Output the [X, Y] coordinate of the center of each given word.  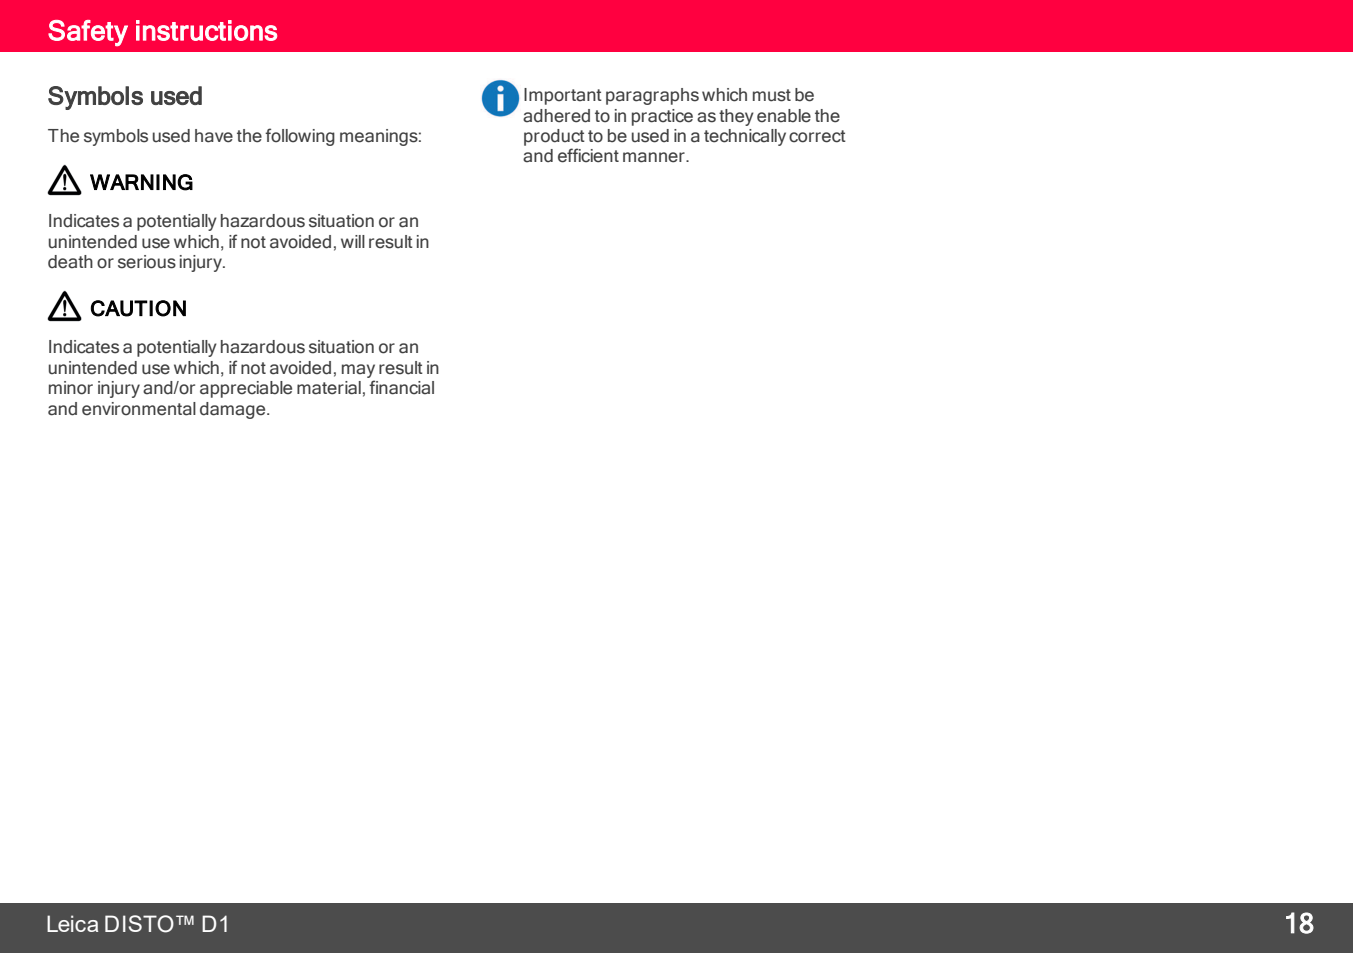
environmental [139, 409]
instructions [206, 30]
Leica [72, 923]
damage [234, 410]
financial [401, 387]
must [772, 95]
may [358, 371]
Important [563, 96]
